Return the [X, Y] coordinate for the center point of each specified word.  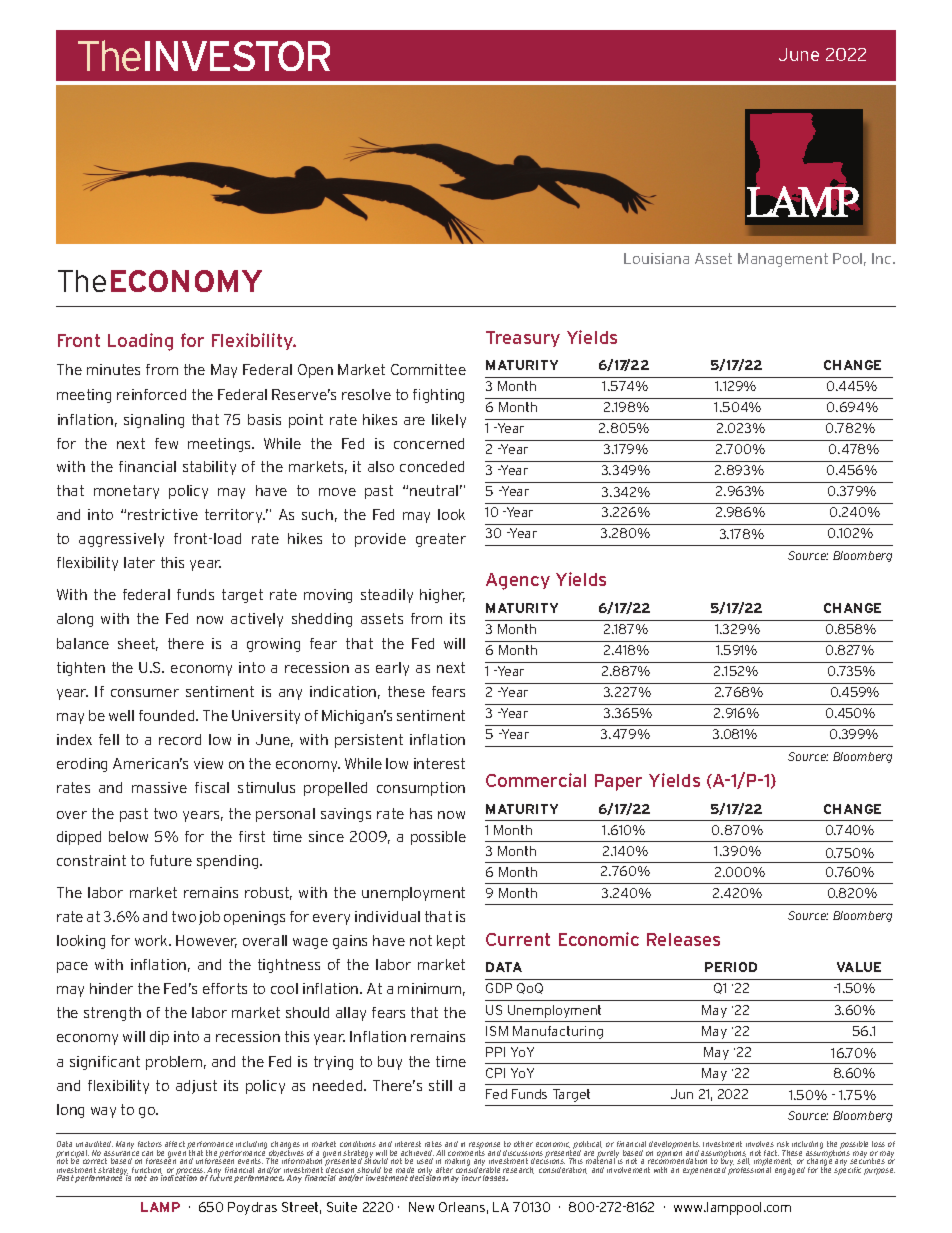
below [128, 836]
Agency [518, 581]
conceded [432, 466]
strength [112, 1014]
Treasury [523, 339]
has [421, 813]
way [103, 1112]
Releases [683, 939]
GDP [499, 988]
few [166, 443]
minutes [113, 369]
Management [783, 260]
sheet [138, 644]
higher [442, 596]
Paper [618, 782]
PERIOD [731, 967]
